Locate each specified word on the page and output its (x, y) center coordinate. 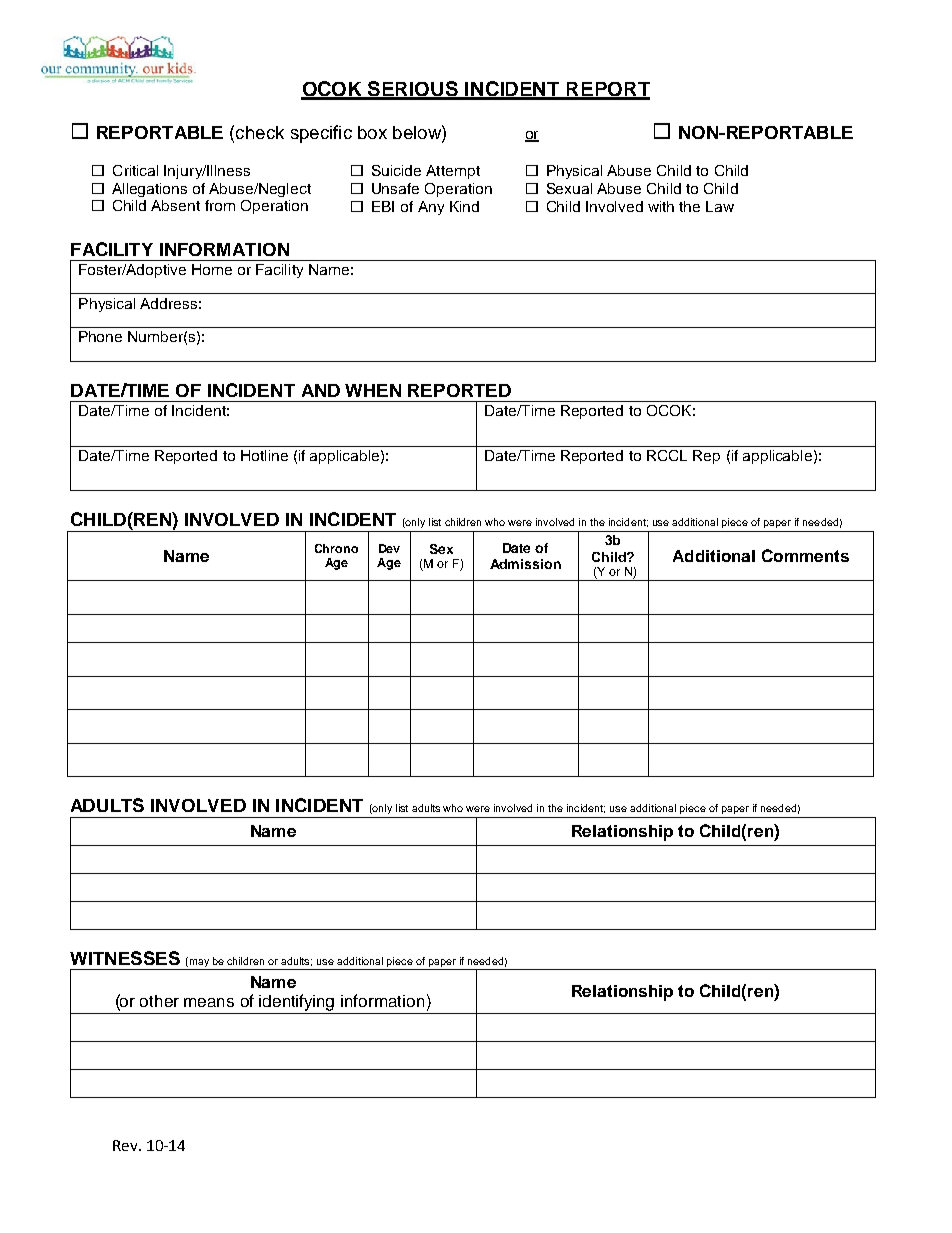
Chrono (336, 548)
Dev (389, 548)
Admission (525, 564)
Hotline (264, 455)
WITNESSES (125, 958)
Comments (805, 555)
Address (168, 303)
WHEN (373, 390)
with (661, 206)
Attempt (453, 172)
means (209, 1002)
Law (720, 206)
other (159, 1001)
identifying (297, 1004)
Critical (135, 170)
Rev (126, 1145)
